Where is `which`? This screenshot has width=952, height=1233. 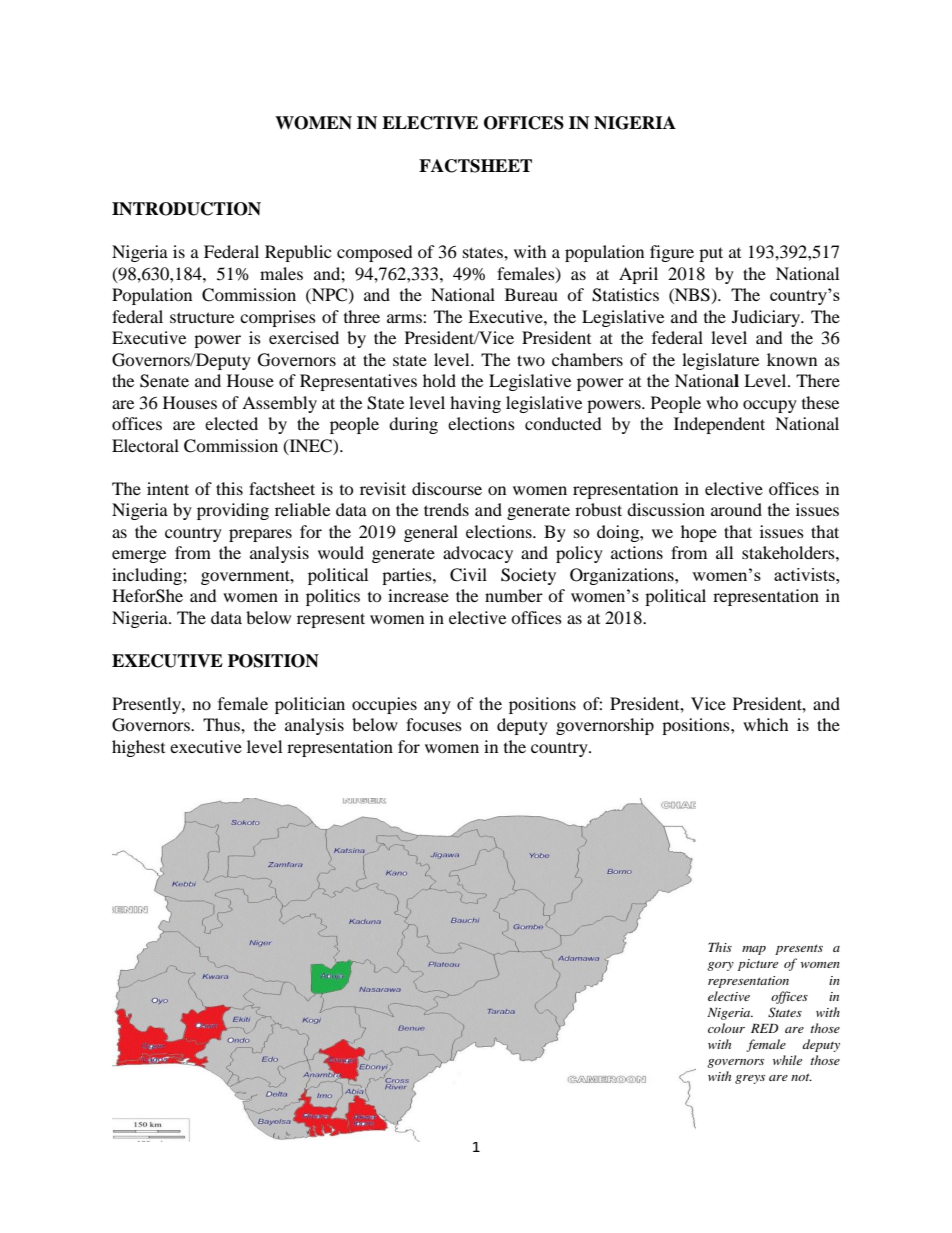
which is located at coordinates (766, 724).
